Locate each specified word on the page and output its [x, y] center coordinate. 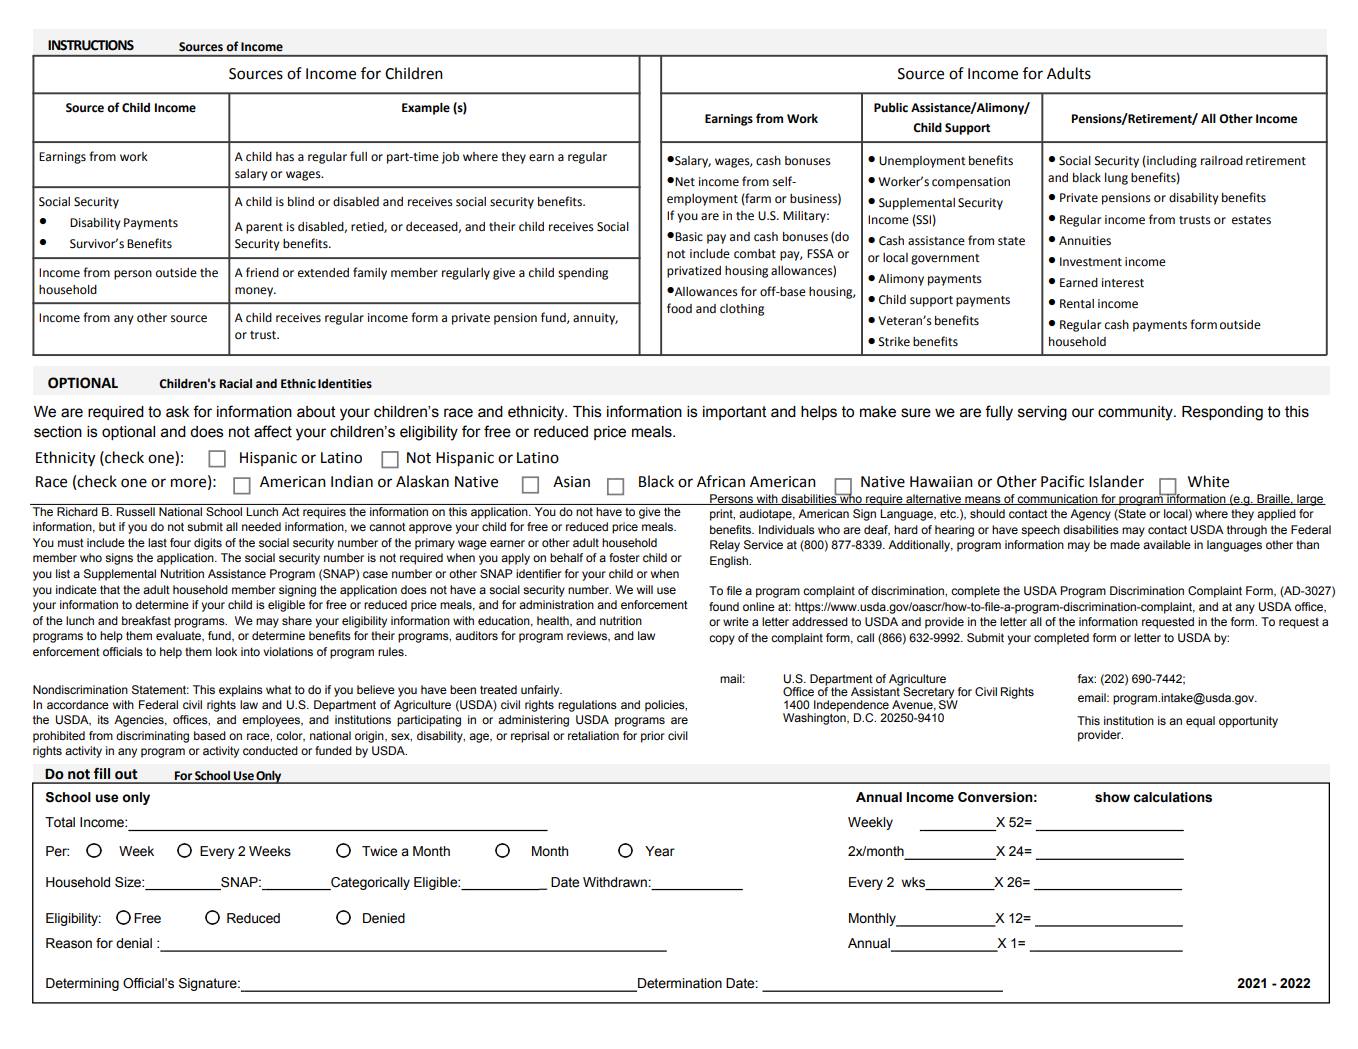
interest [1123, 283]
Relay [725, 546]
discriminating [152, 737]
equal [1200, 722]
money [255, 292]
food [679, 308]
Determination [679, 984]
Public [891, 107]
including [1171, 162]
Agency [1090, 515]
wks [913, 882]
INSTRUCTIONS [91, 45]
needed [261, 526]
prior [653, 737]
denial [134, 943]
